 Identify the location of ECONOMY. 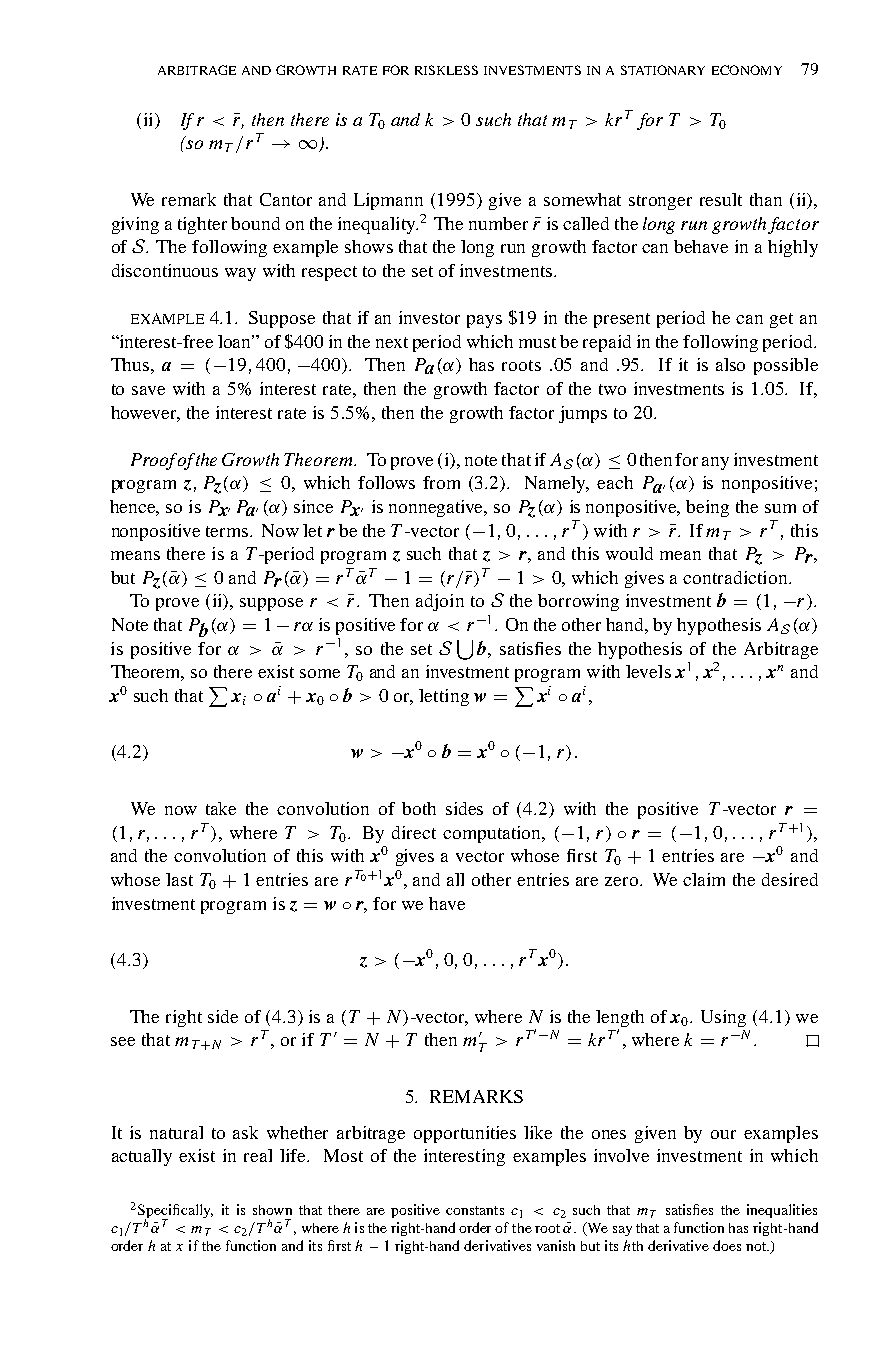
(747, 70).
